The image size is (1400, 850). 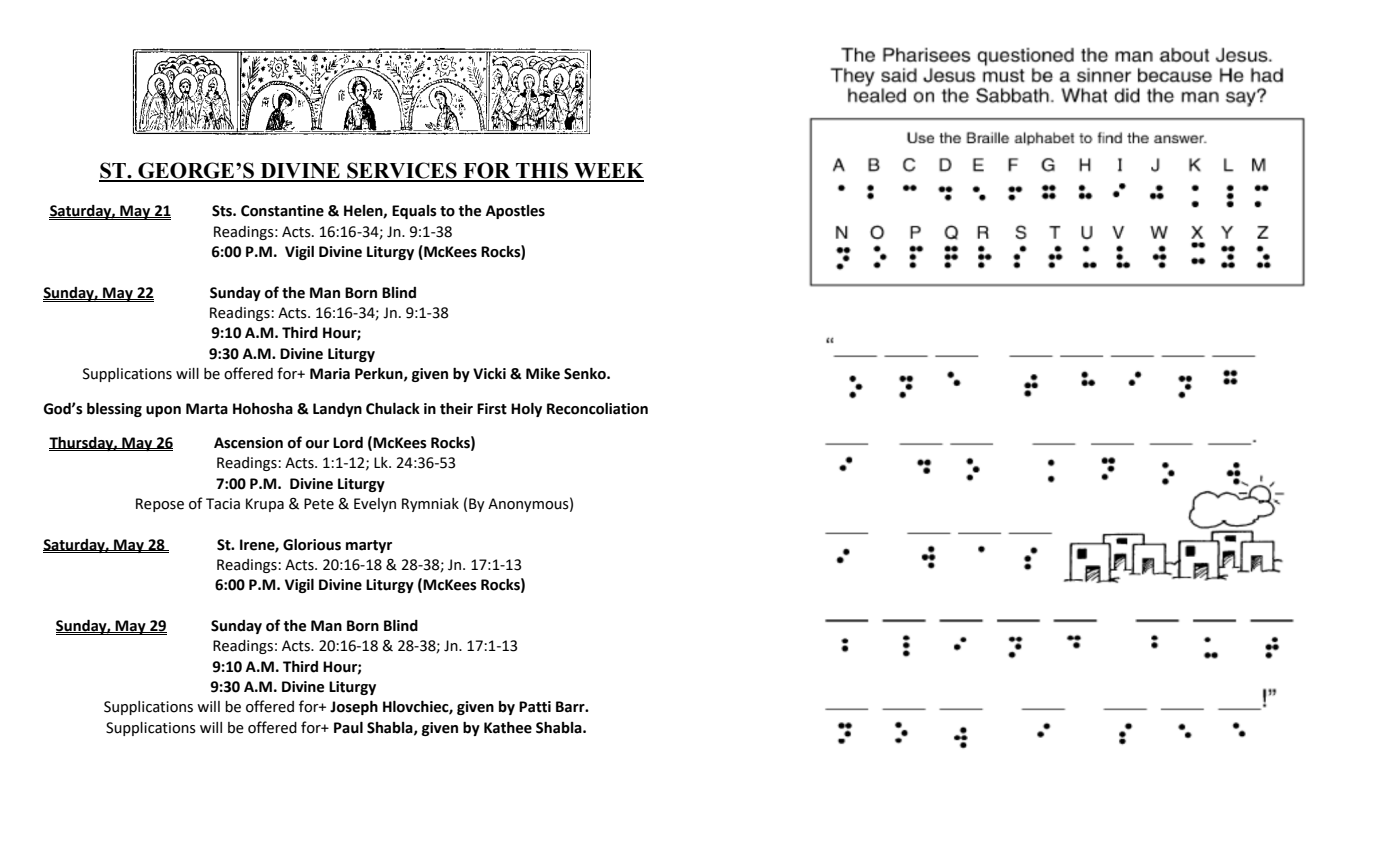 I want to click on Holy, so click(x=526, y=409).
